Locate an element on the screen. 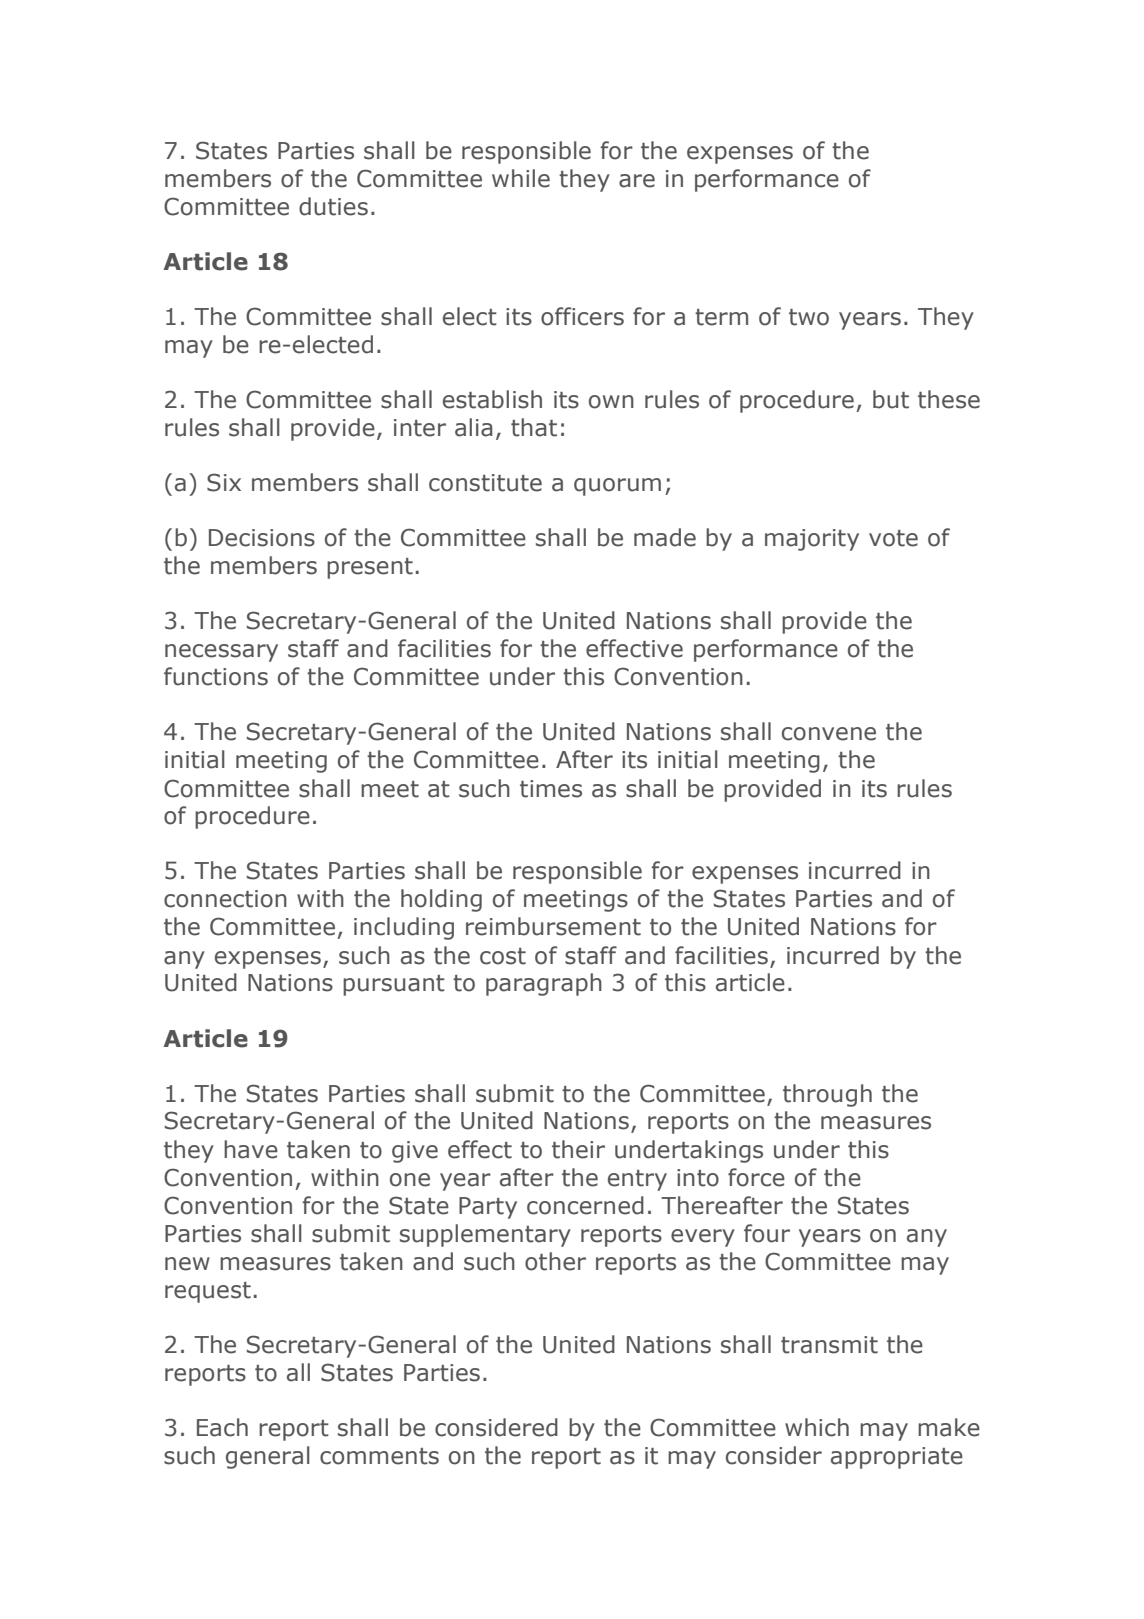 The width and height of the screenshot is (1144, 1619). duties is located at coordinates (333, 206).
